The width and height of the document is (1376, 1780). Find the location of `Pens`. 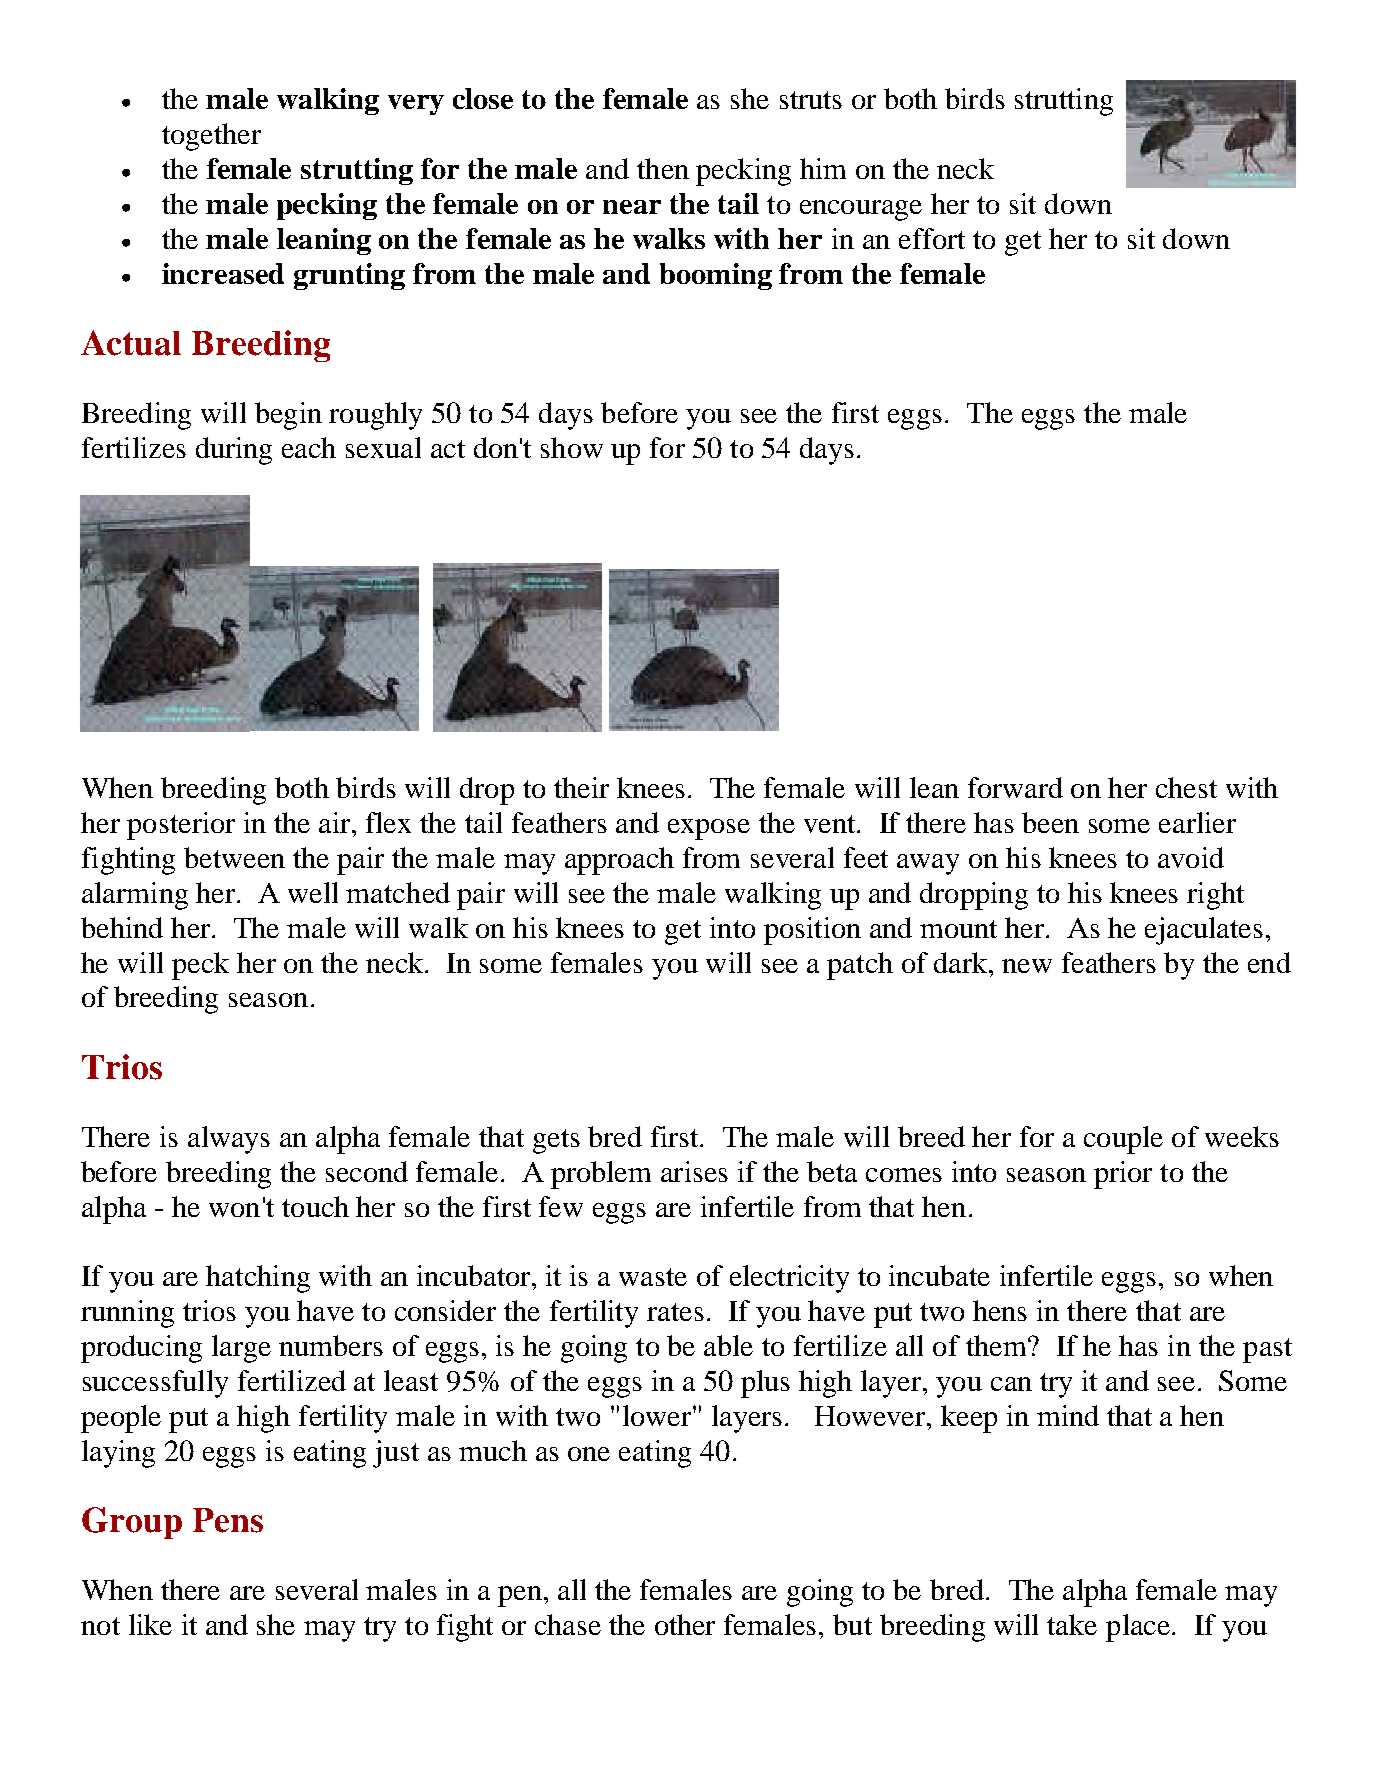

Pens is located at coordinates (228, 1520).
